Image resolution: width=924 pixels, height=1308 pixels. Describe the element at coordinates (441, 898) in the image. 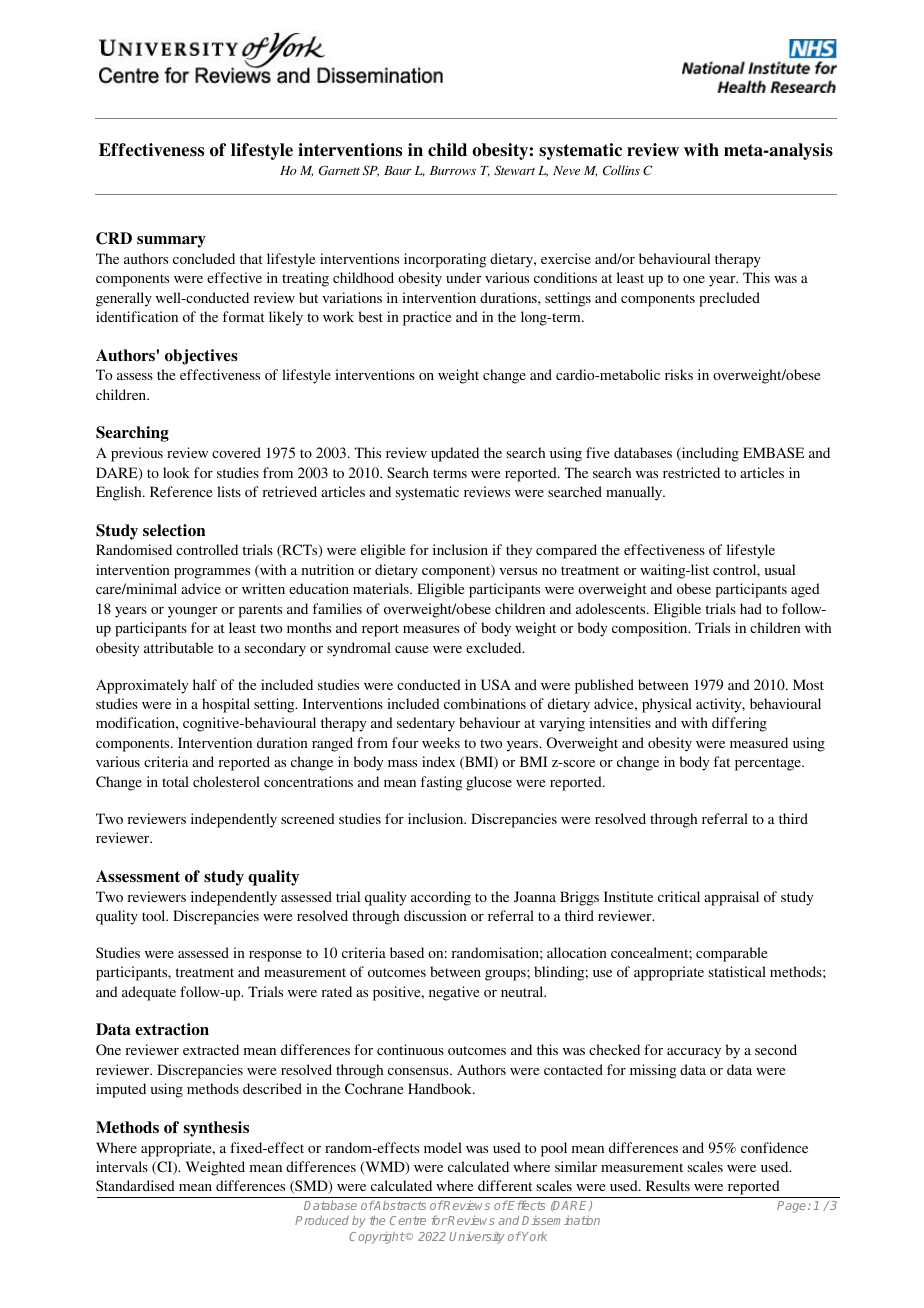

I see `according` at that location.
